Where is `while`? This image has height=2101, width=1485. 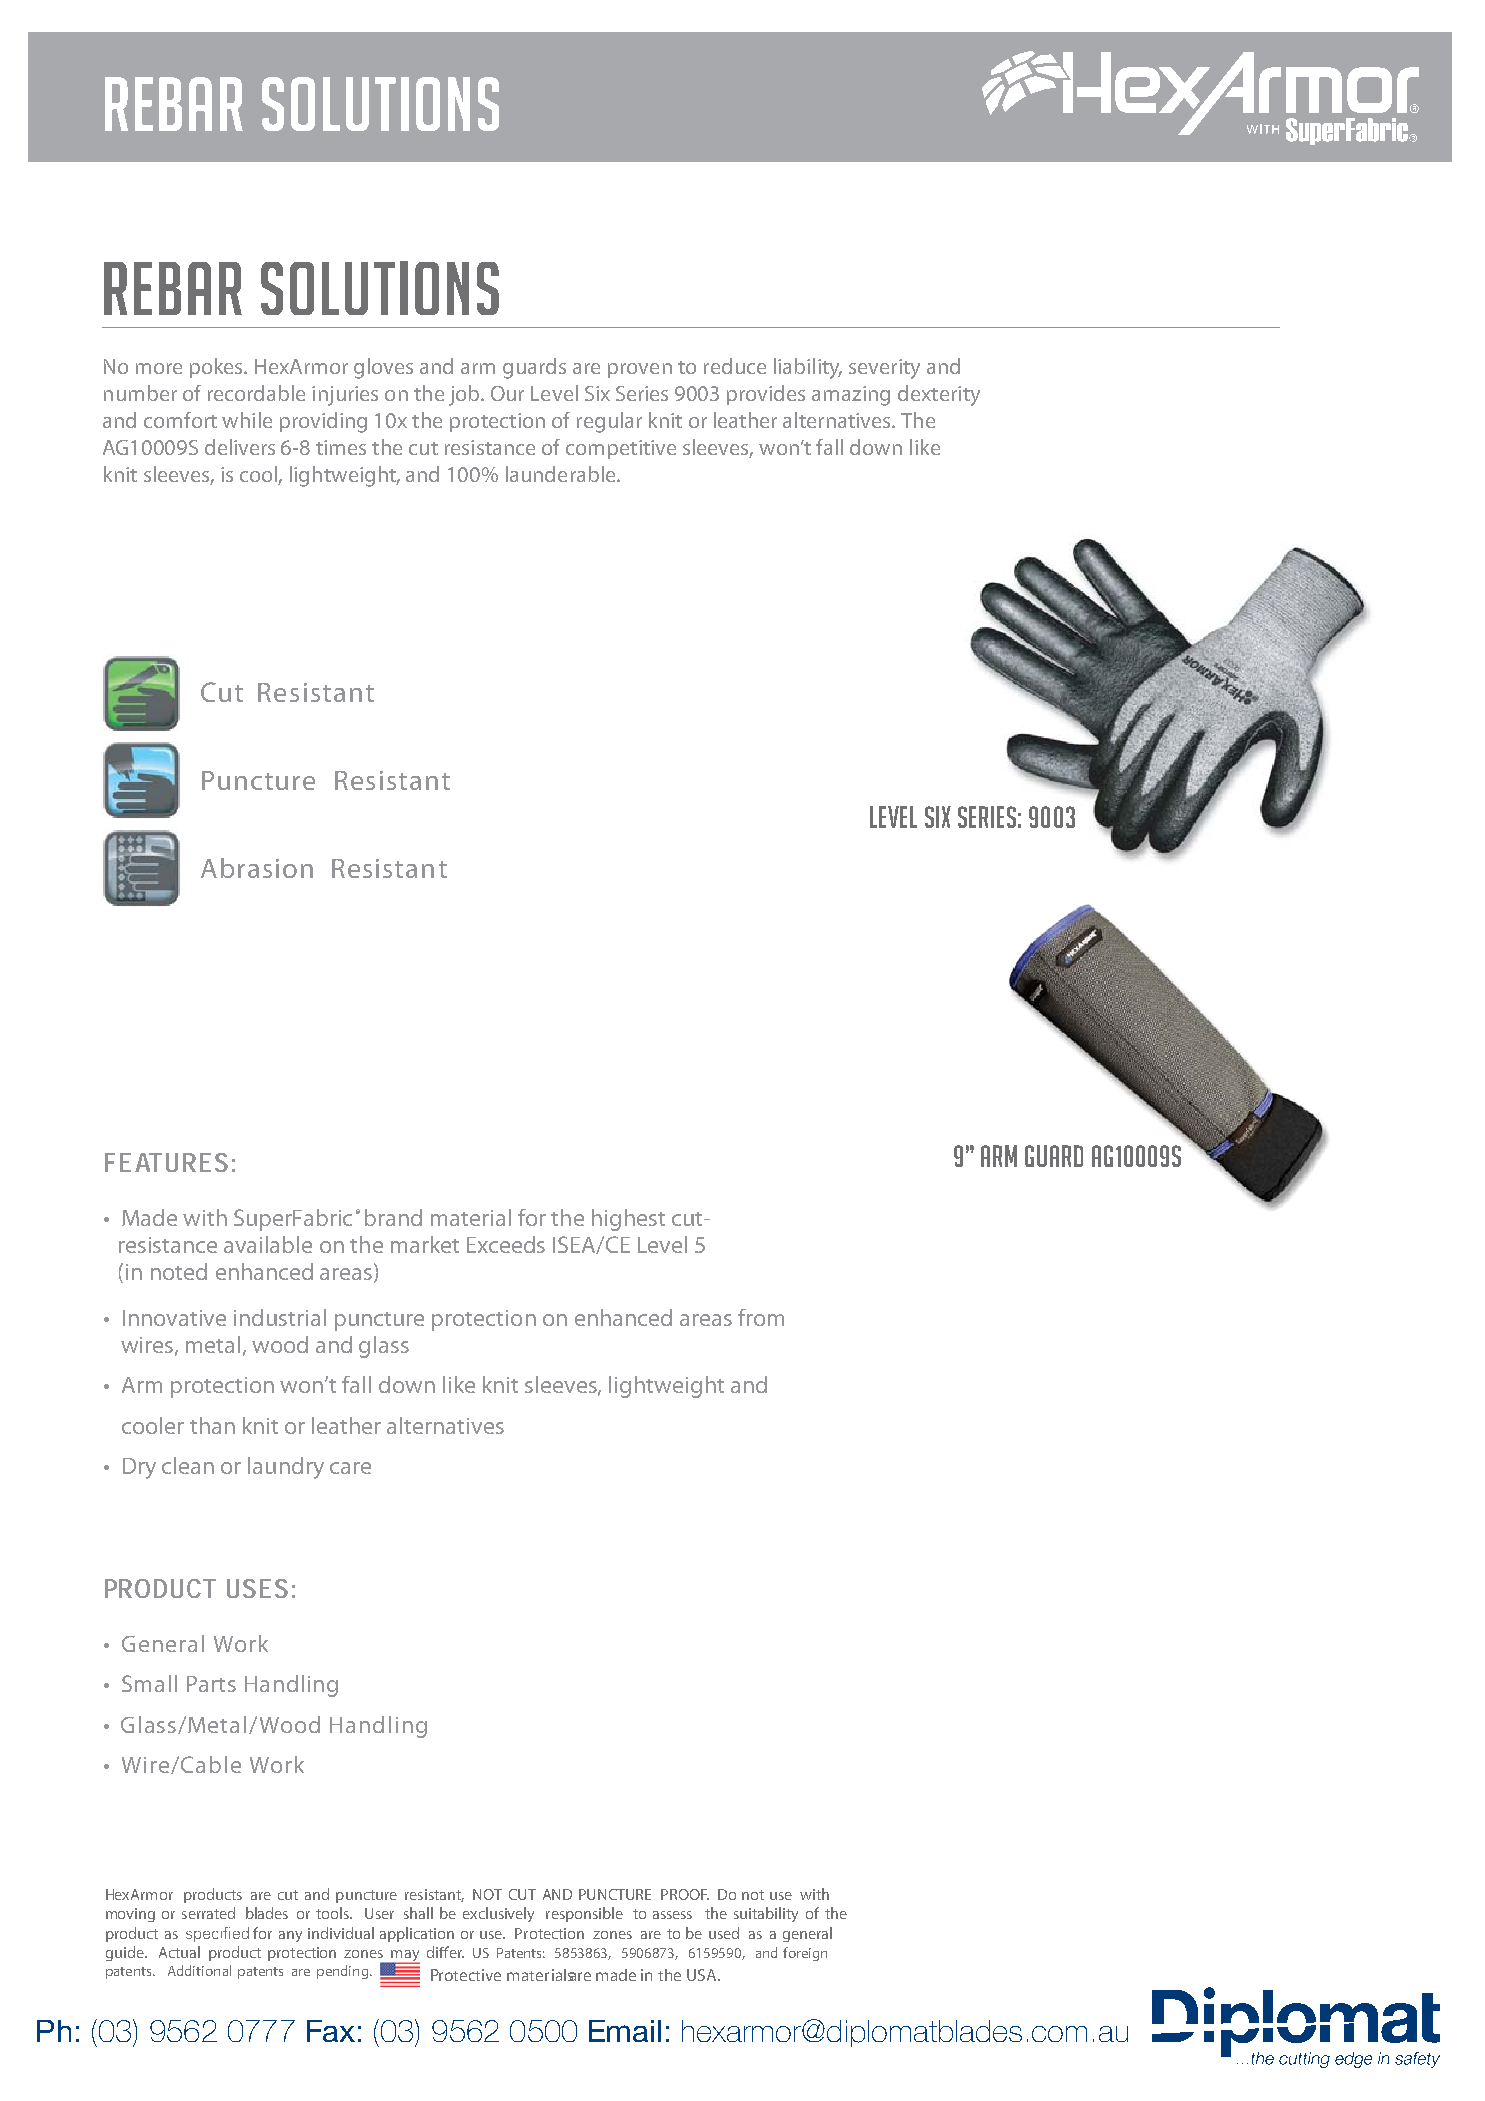
while is located at coordinates (247, 420).
